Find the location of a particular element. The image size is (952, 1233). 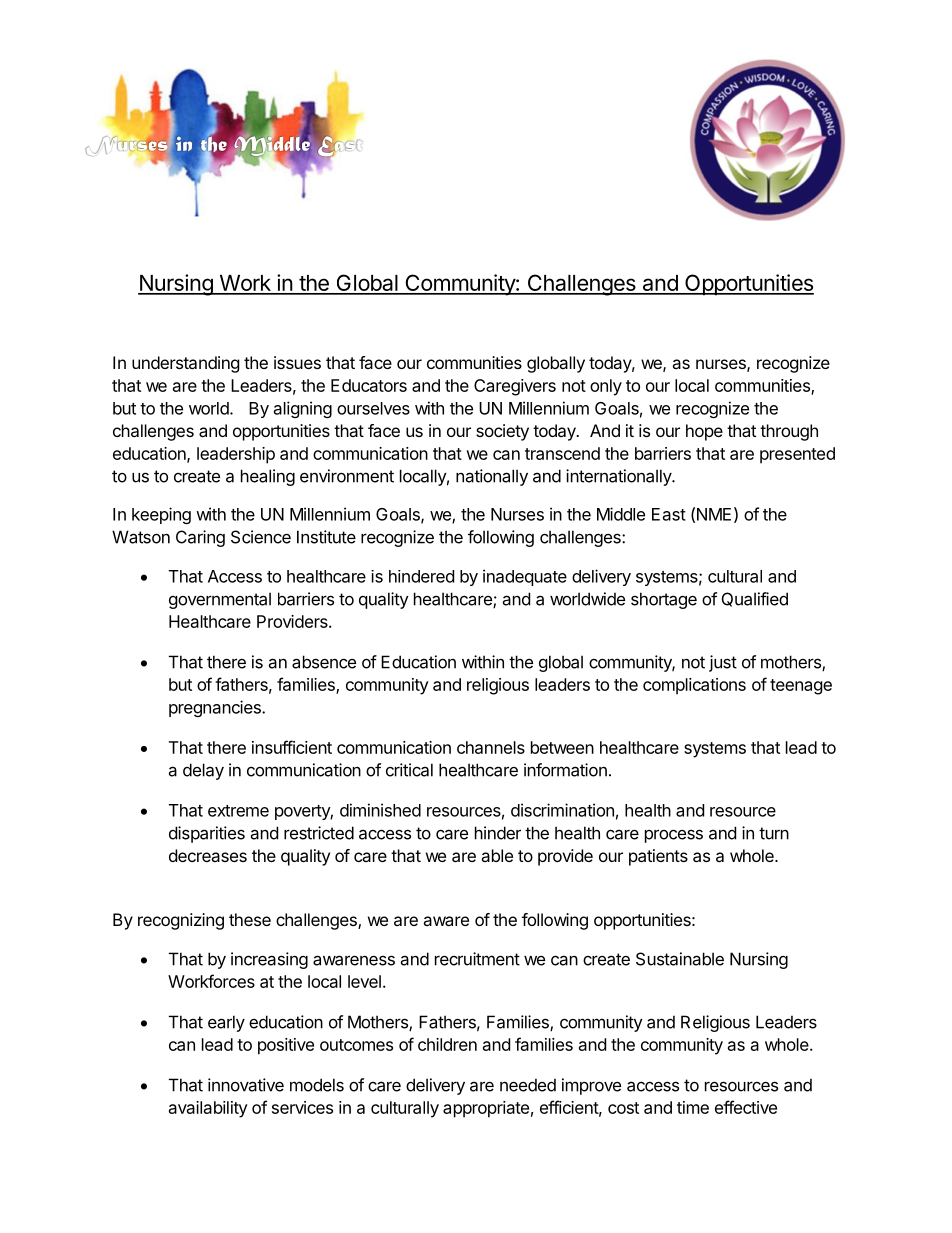

these is located at coordinates (250, 919).
